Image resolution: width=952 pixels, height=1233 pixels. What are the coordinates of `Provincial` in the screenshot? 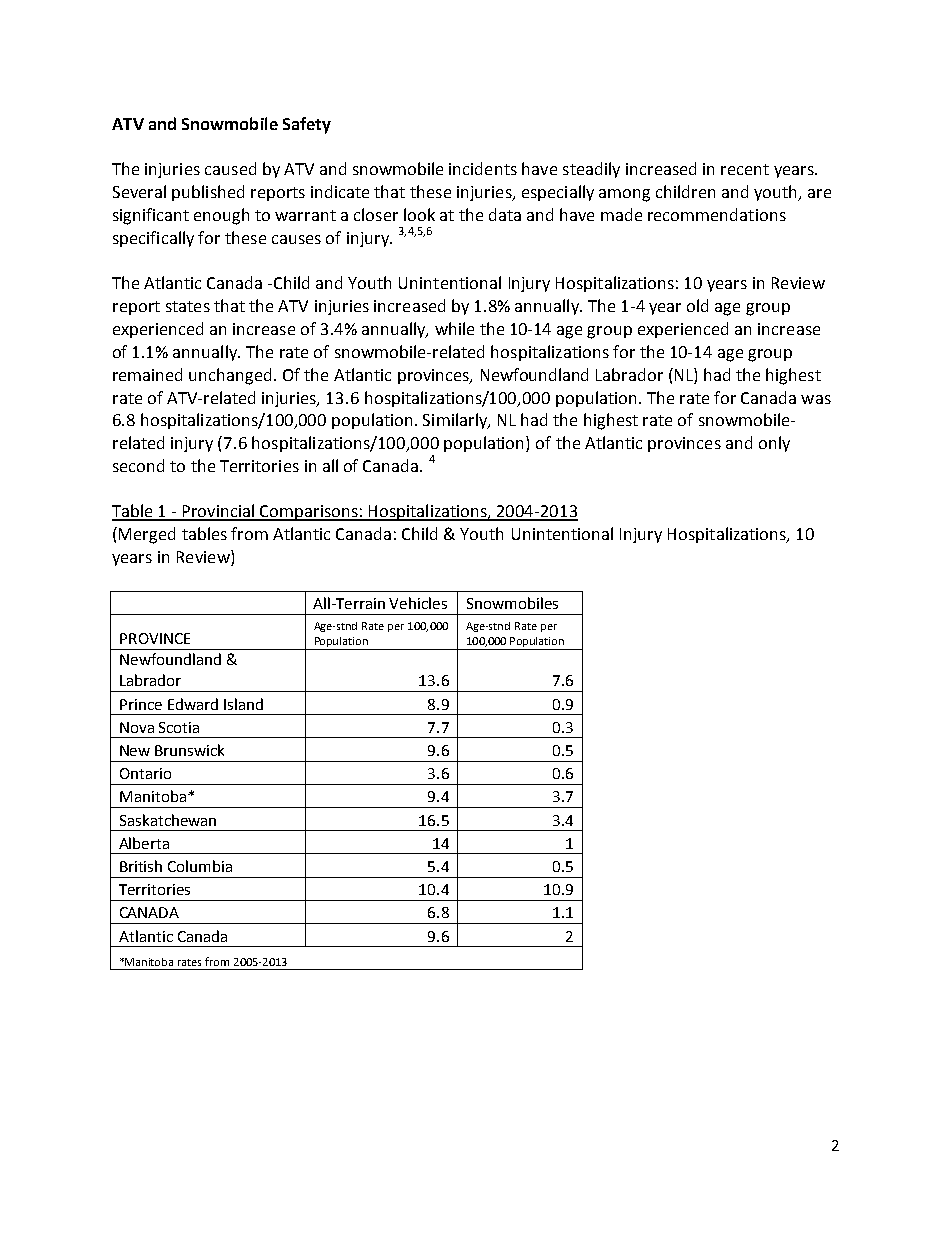 It's located at (218, 512).
